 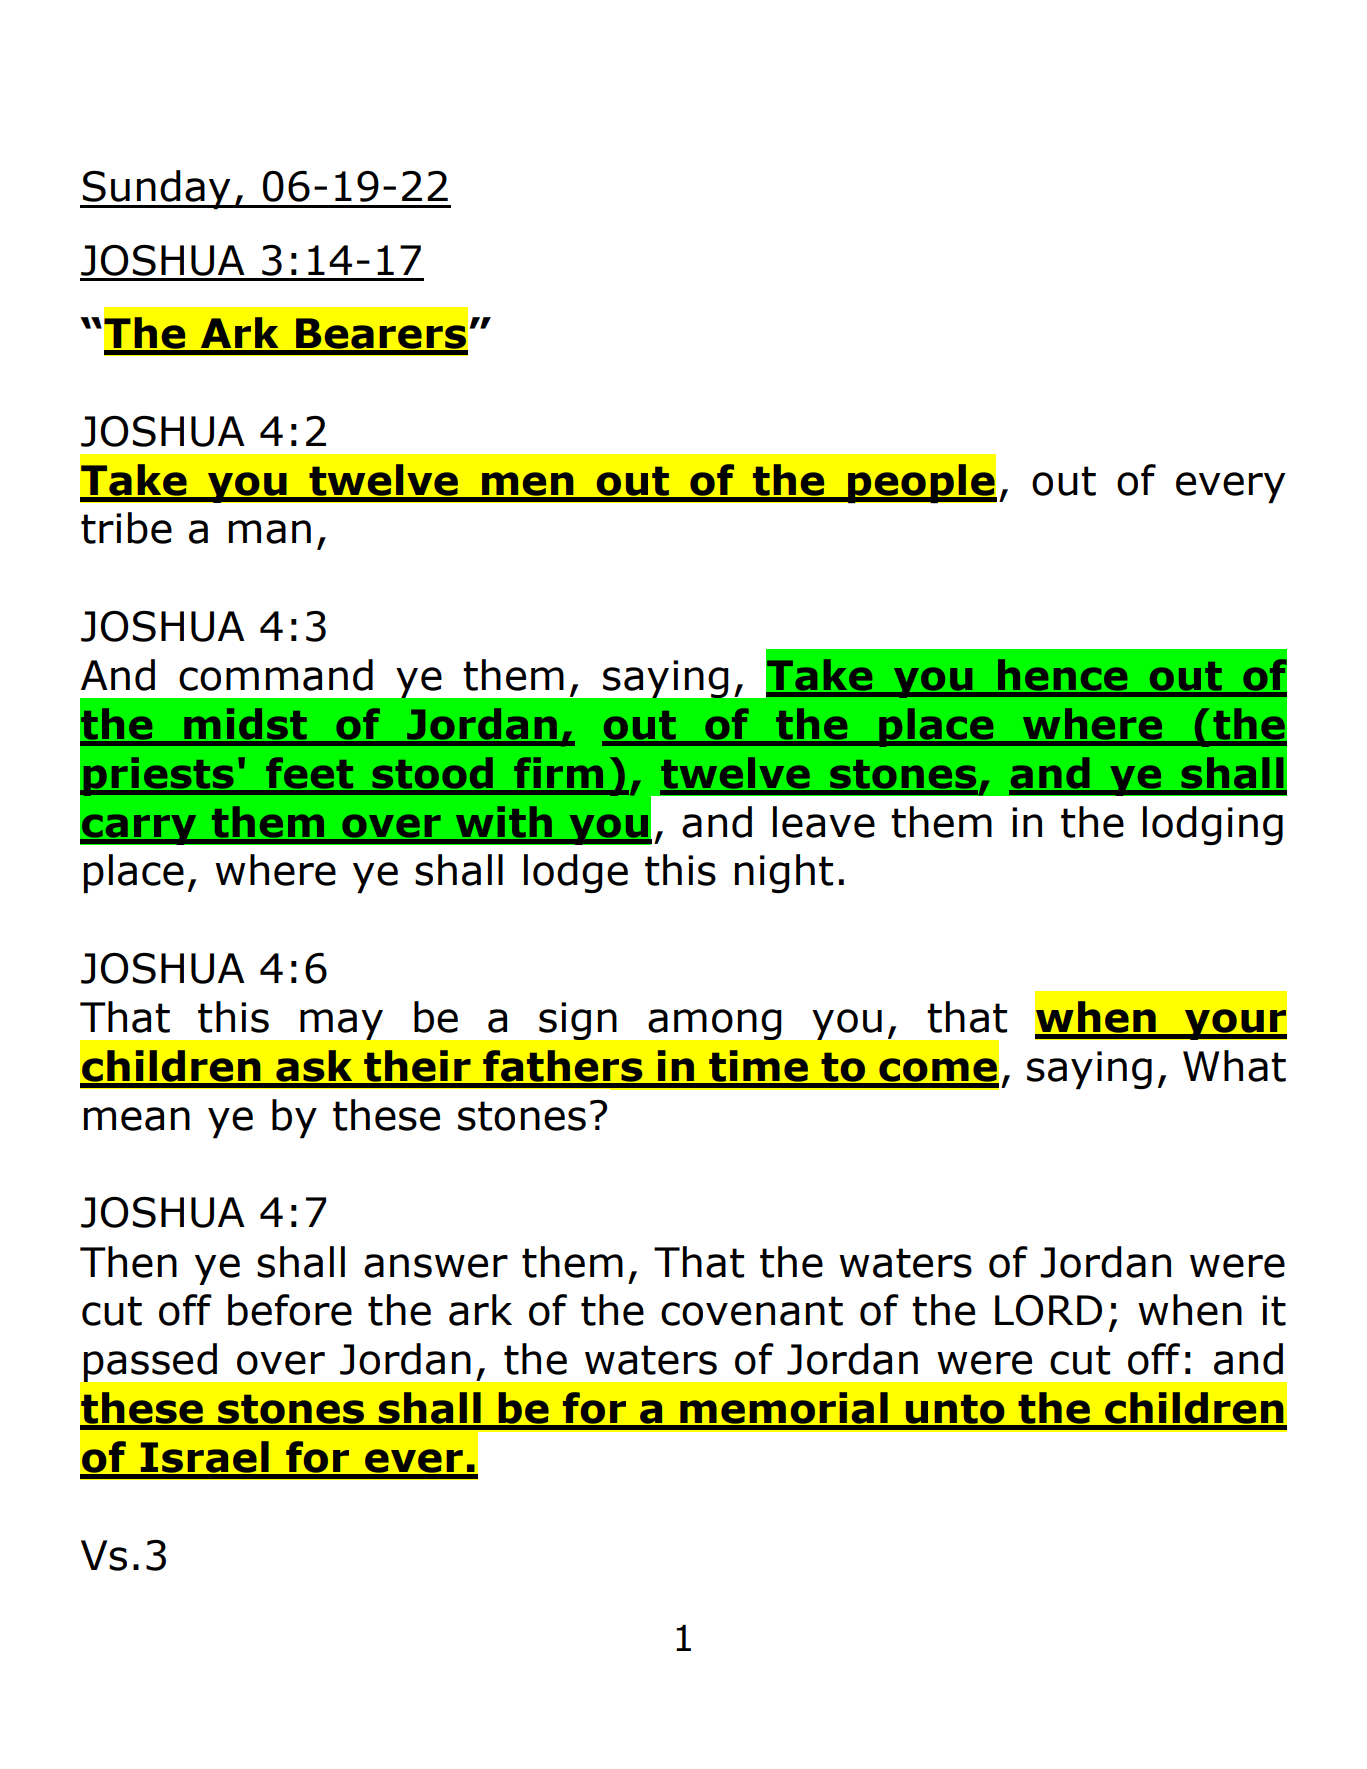 What do you see at coordinates (158, 776) in the image?
I see `priests` at bounding box center [158, 776].
